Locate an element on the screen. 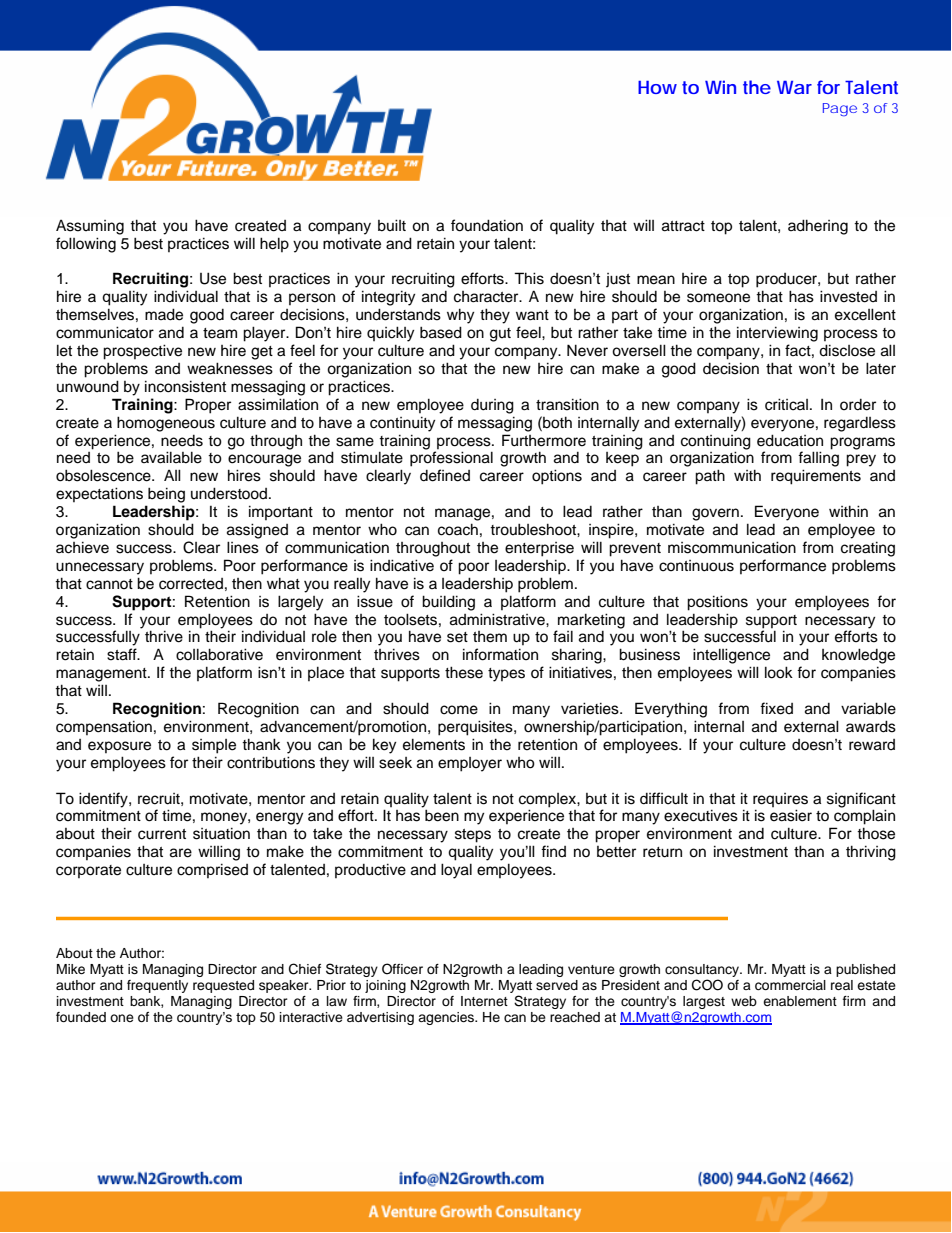  fixed is located at coordinates (776, 708).
